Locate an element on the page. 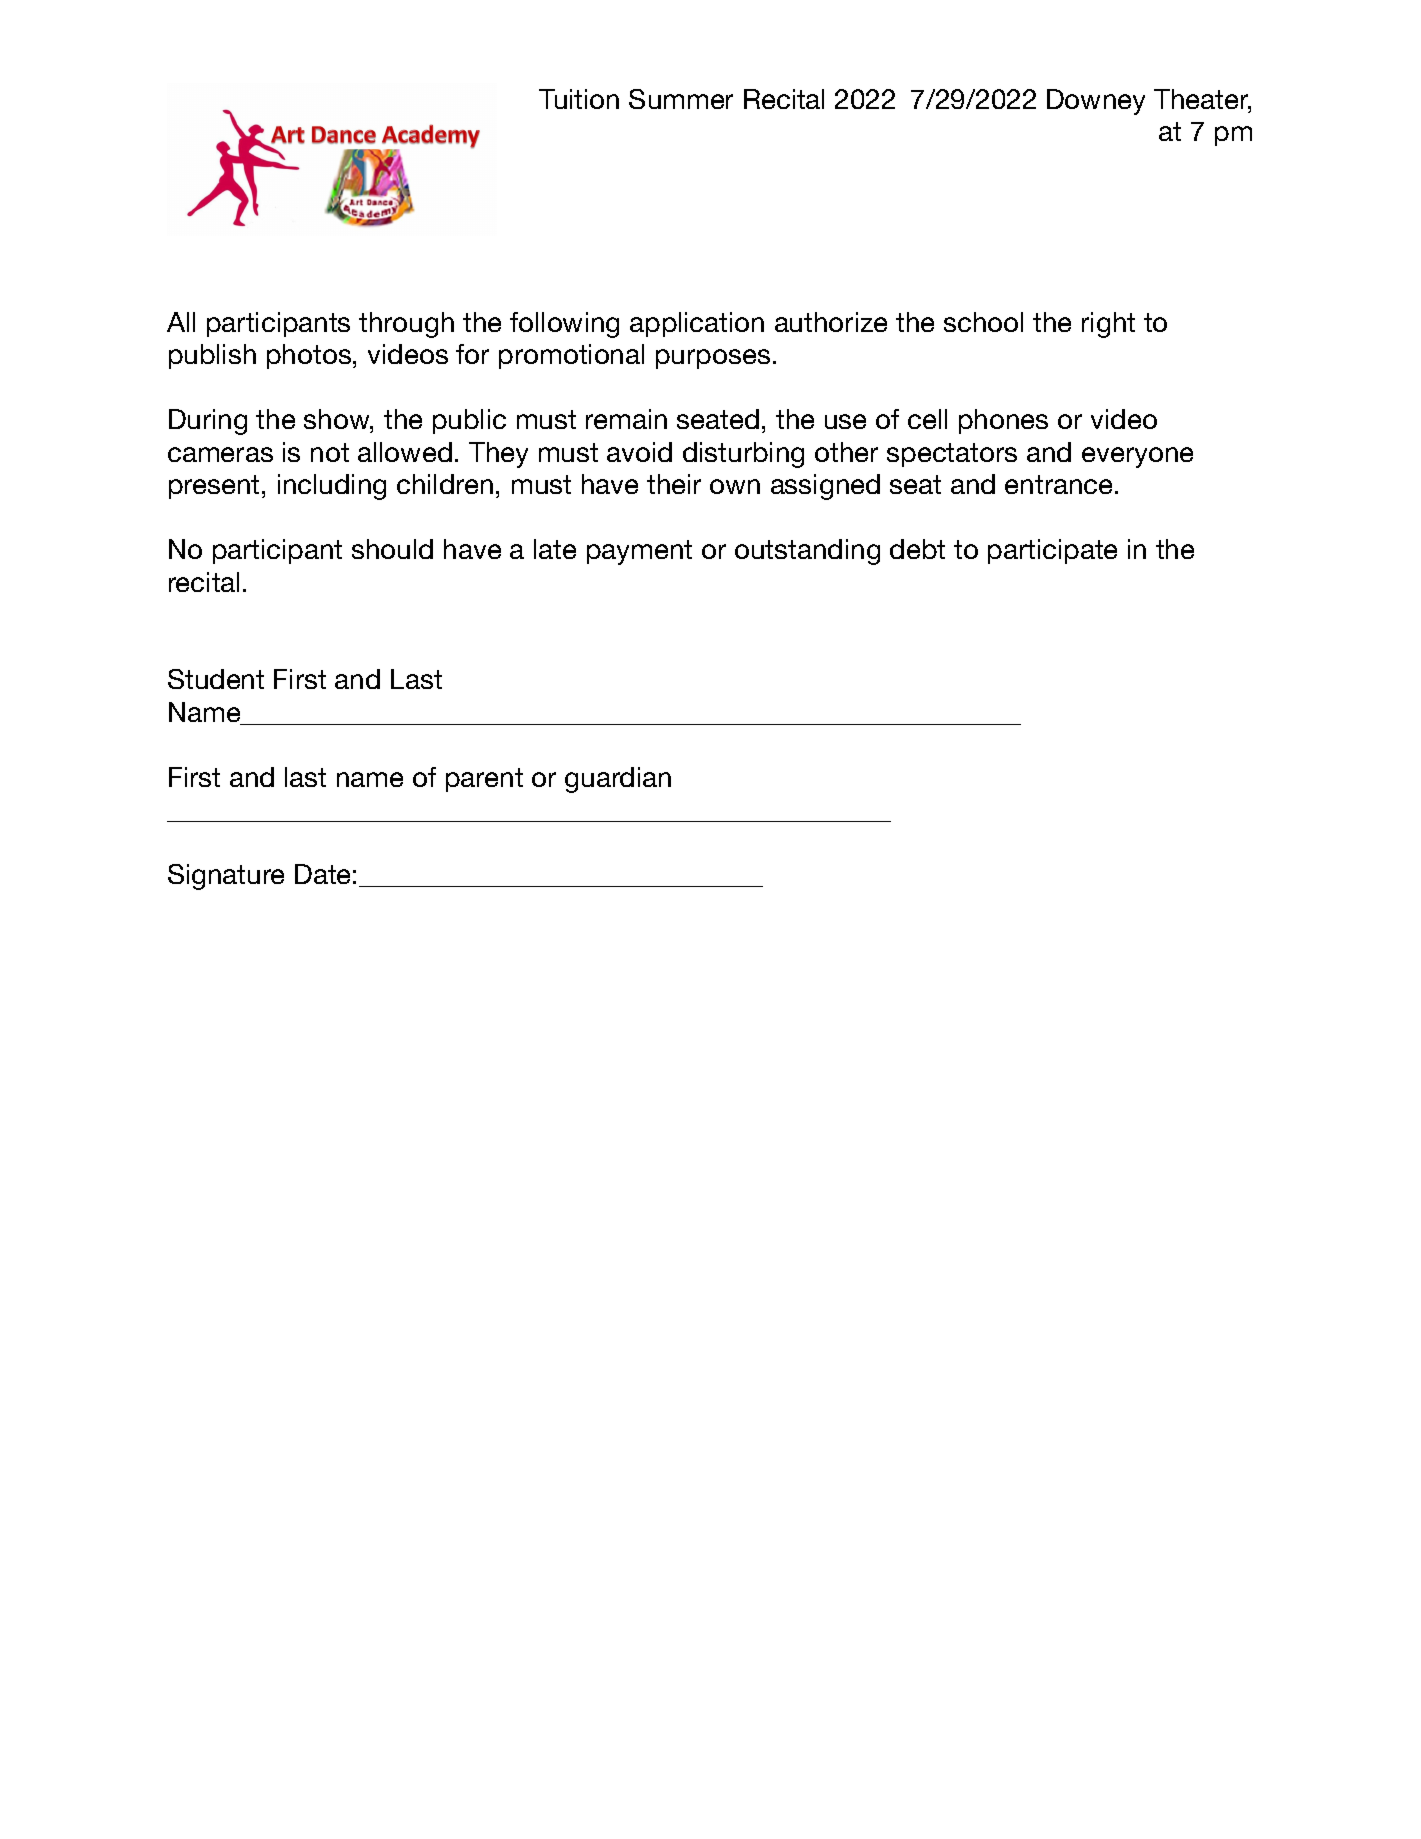 The height and width of the page is (1839, 1421). Summer is located at coordinates (681, 99).
